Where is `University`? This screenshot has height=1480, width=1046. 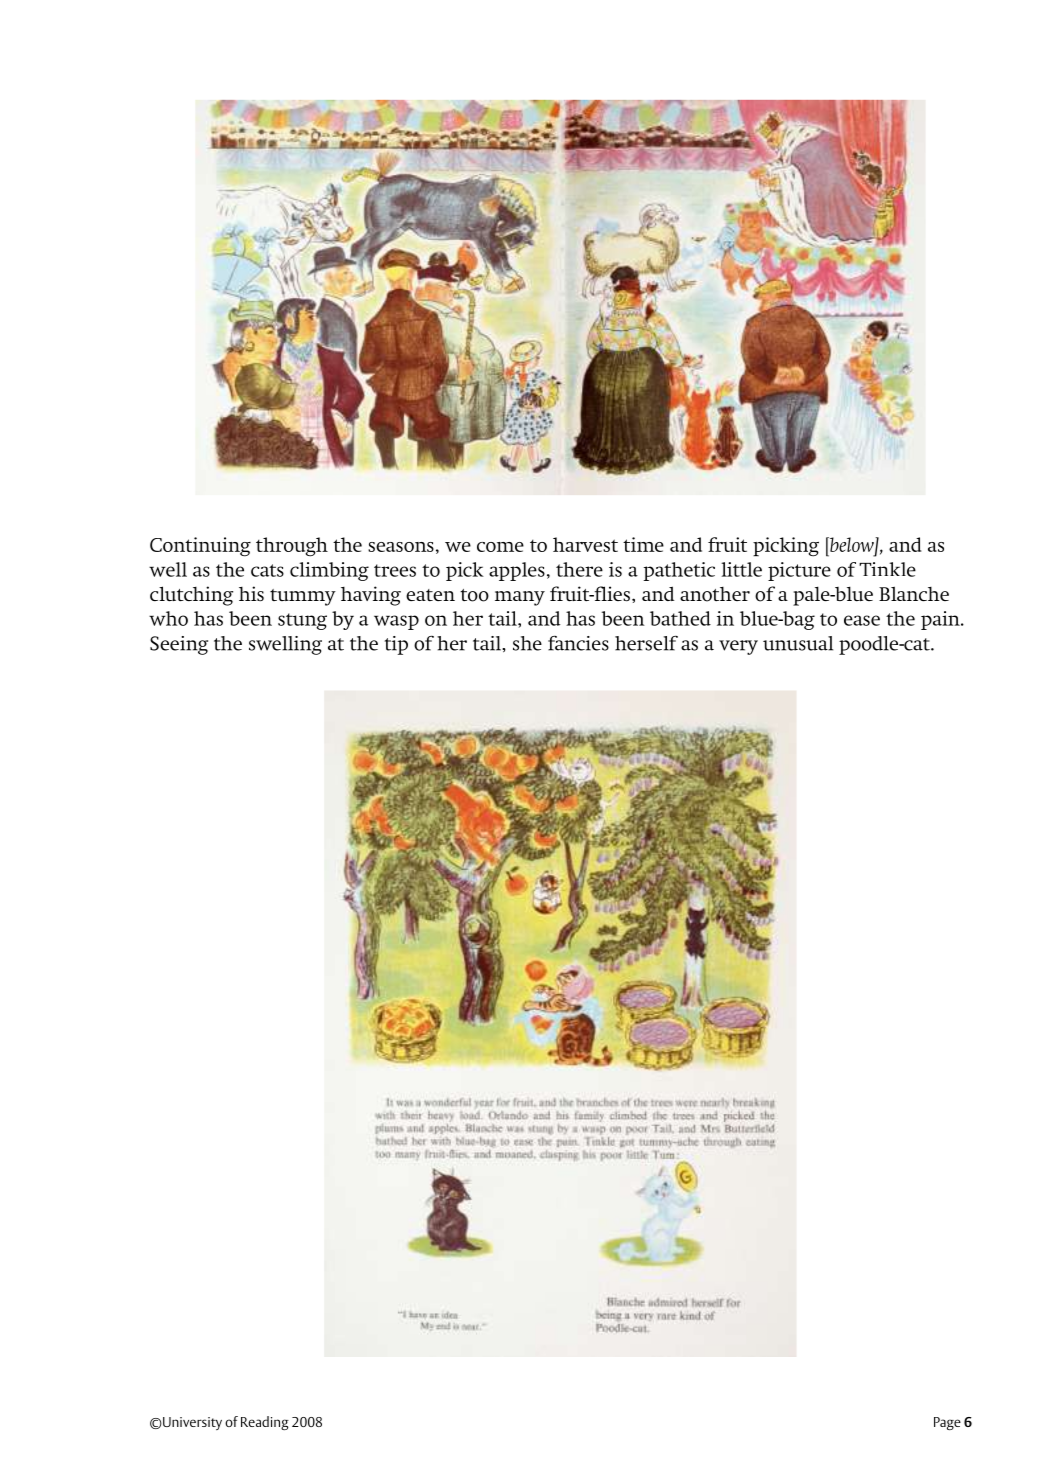 University is located at coordinates (191, 1423).
